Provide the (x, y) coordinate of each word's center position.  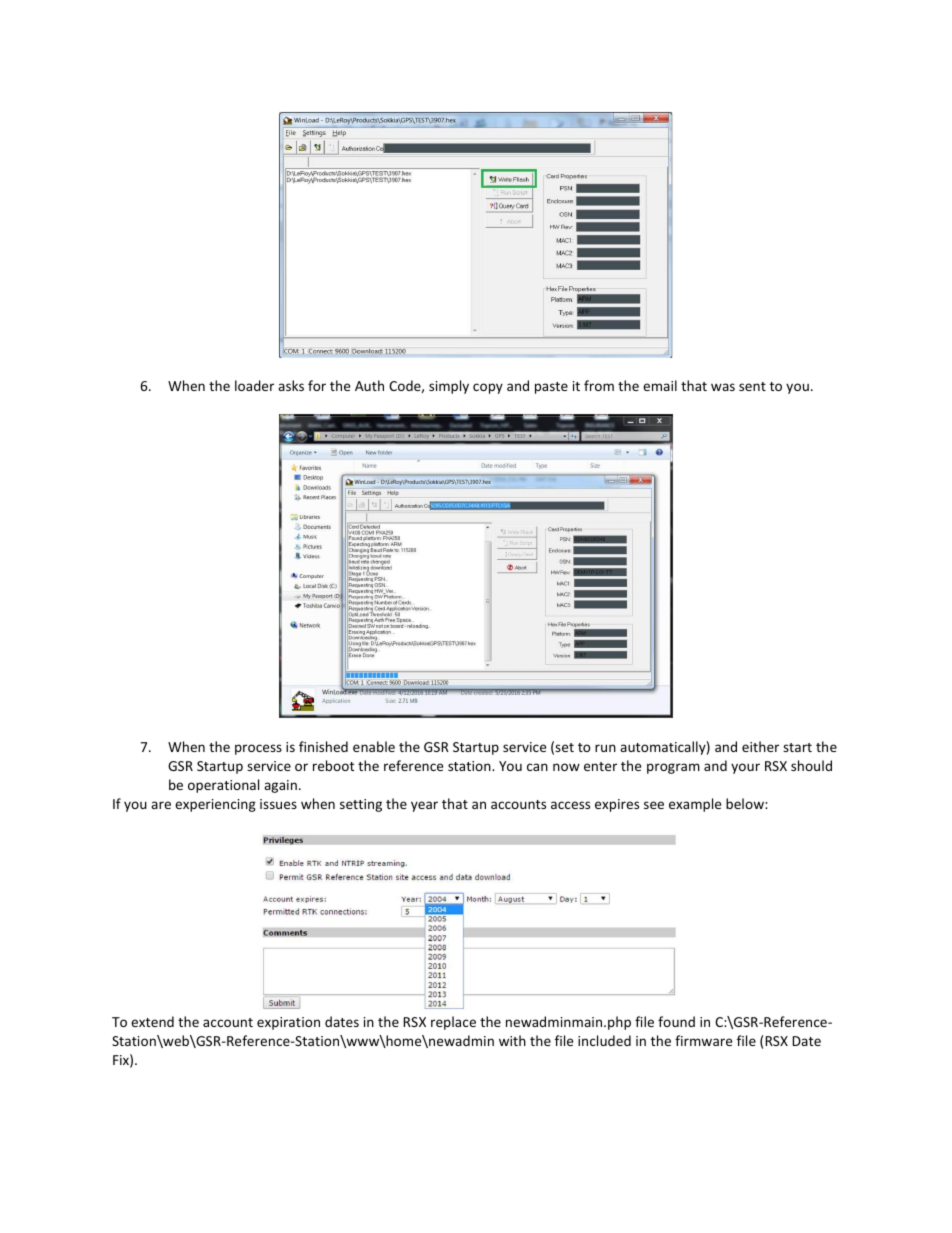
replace (453, 1023)
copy (488, 388)
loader (254, 385)
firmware (703, 1040)
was (723, 387)
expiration (288, 1023)
